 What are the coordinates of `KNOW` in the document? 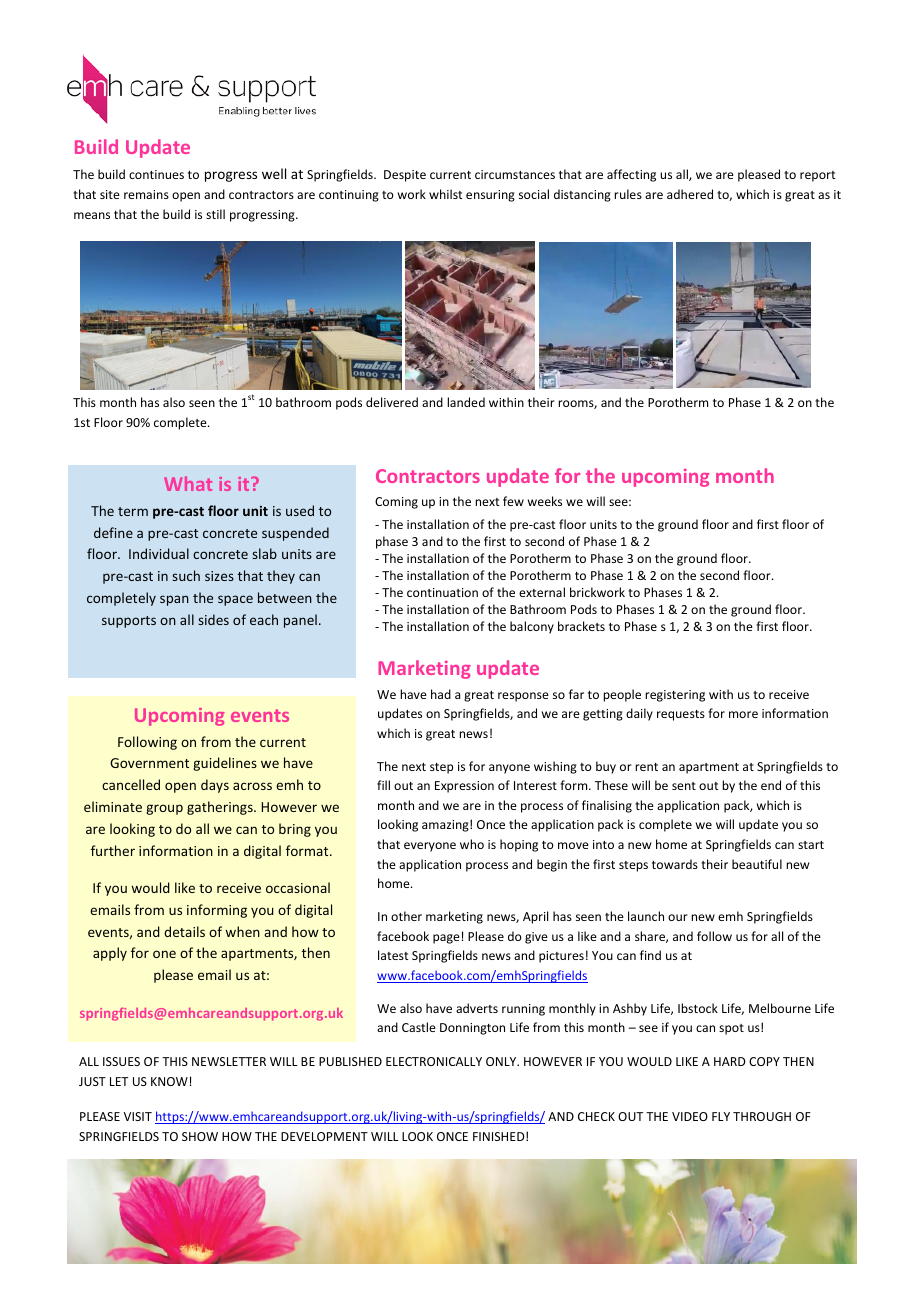 It's located at (169, 1081).
